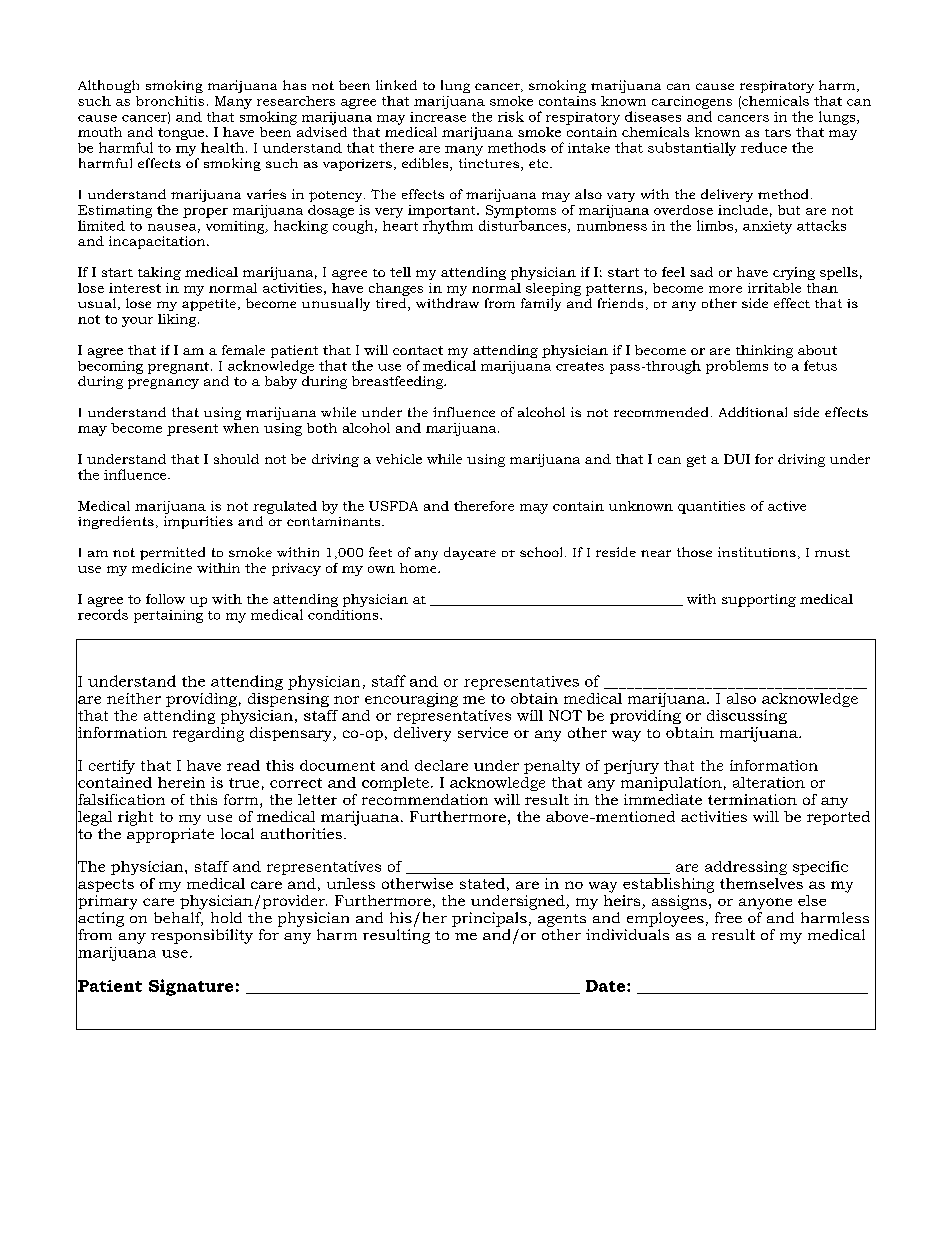 The width and height of the image is (952, 1233). I want to click on impurities, so click(198, 522).
